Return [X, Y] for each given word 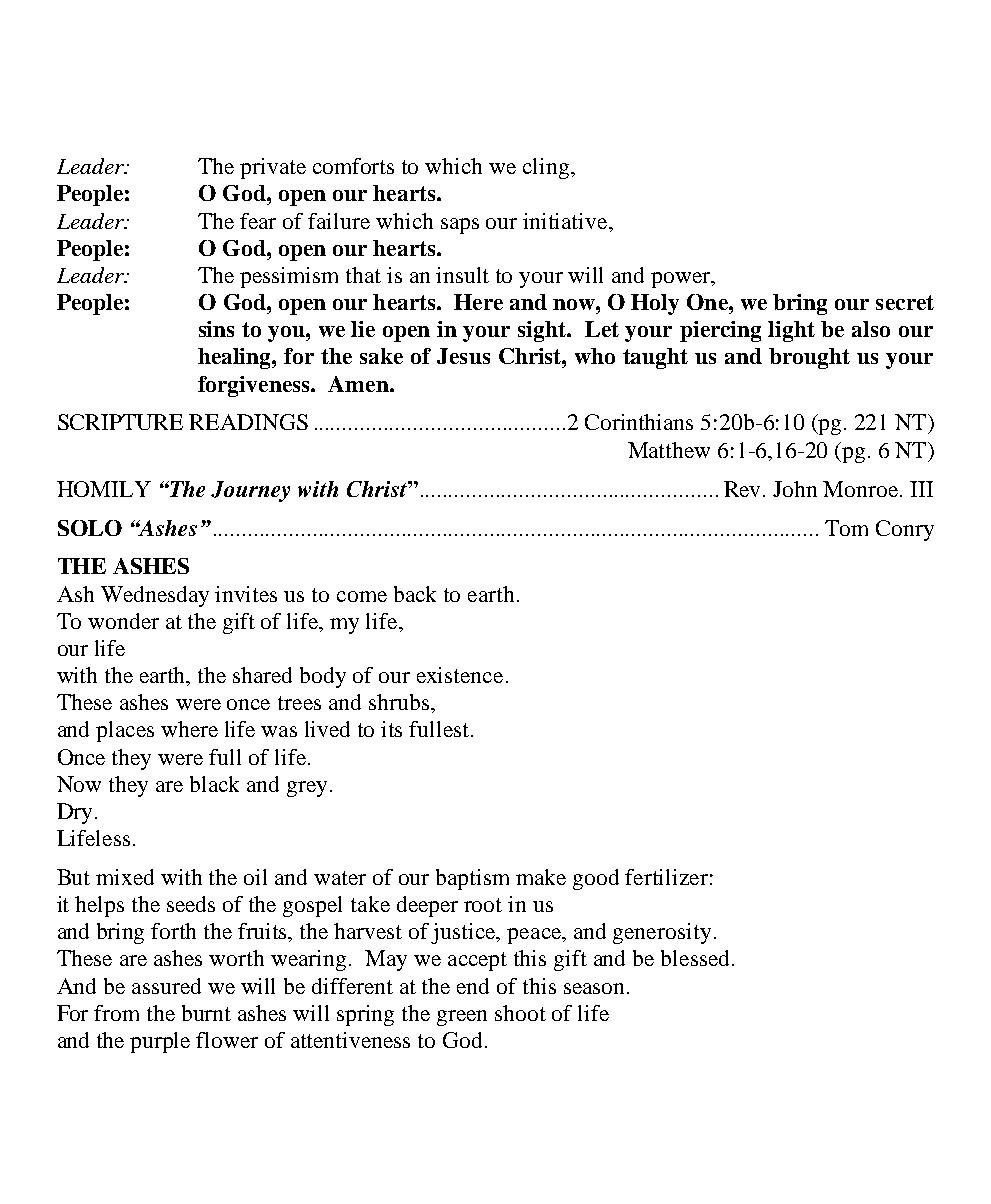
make [541, 877]
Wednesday [155, 596]
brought [809, 358]
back [415, 594]
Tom [846, 528]
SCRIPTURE [120, 422]
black [214, 784]
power [682, 280]
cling [547, 168]
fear [258, 221]
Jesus [463, 356]
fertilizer [666, 877]
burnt [206, 1013]
